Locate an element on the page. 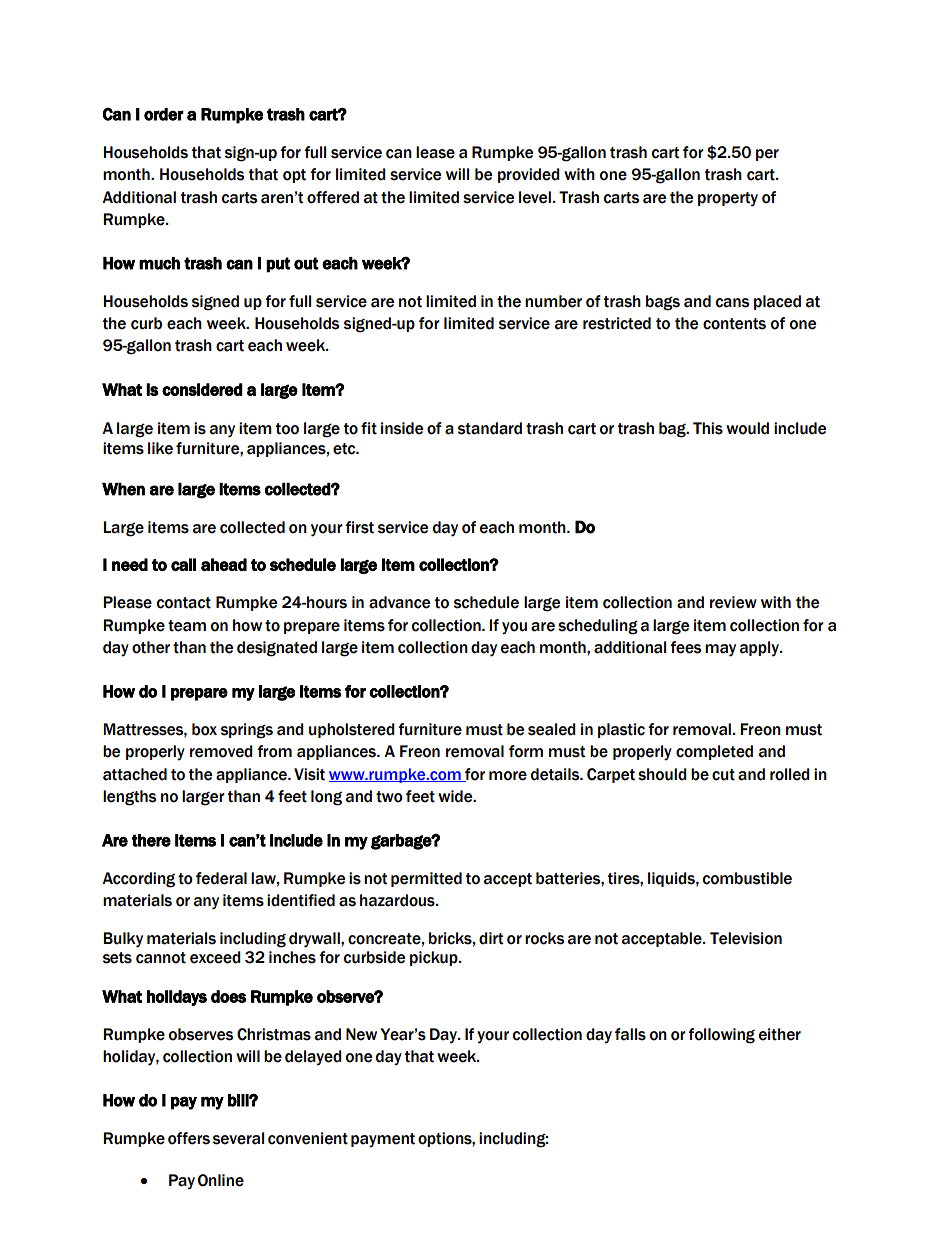  offers is located at coordinates (189, 1138).
